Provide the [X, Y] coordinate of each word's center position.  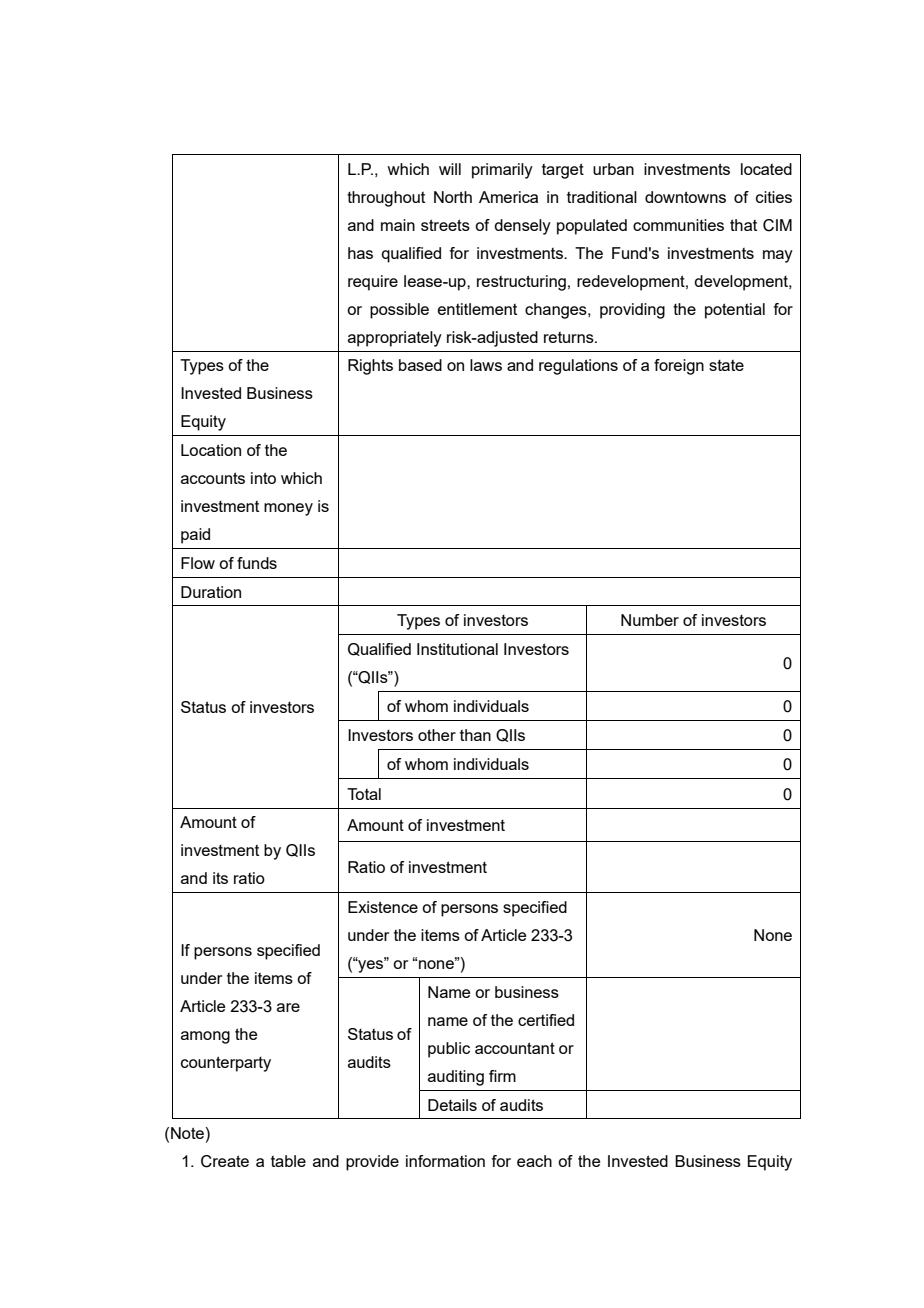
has [360, 253]
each [534, 1161]
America [508, 197]
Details [452, 1105]
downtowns [685, 197]
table [288, 1161]
